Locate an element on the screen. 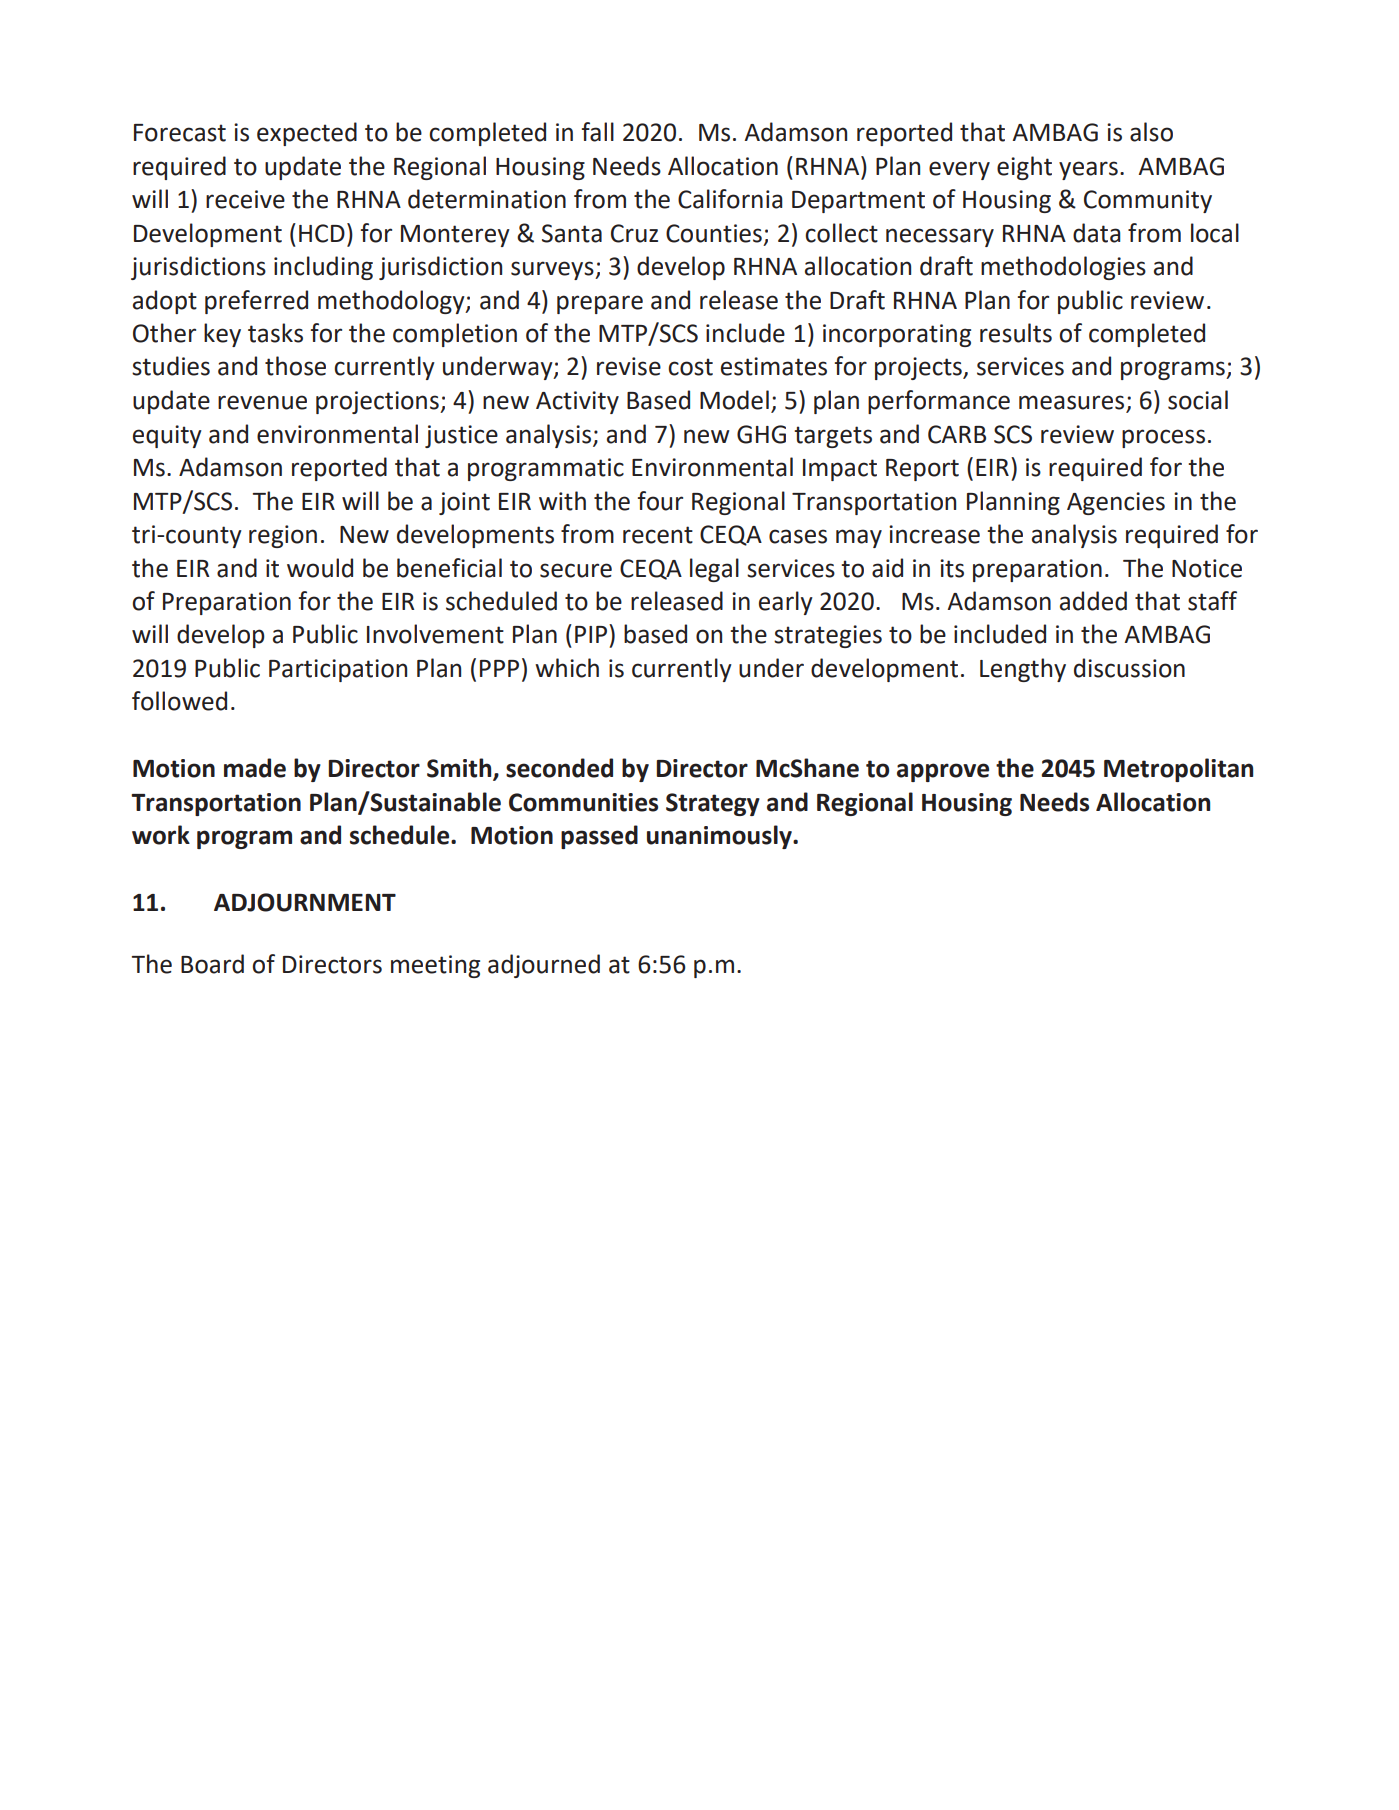 Image resolution: width=1399 pixels, height=1810 pixels. Board is located at coordinates (212, 964).
